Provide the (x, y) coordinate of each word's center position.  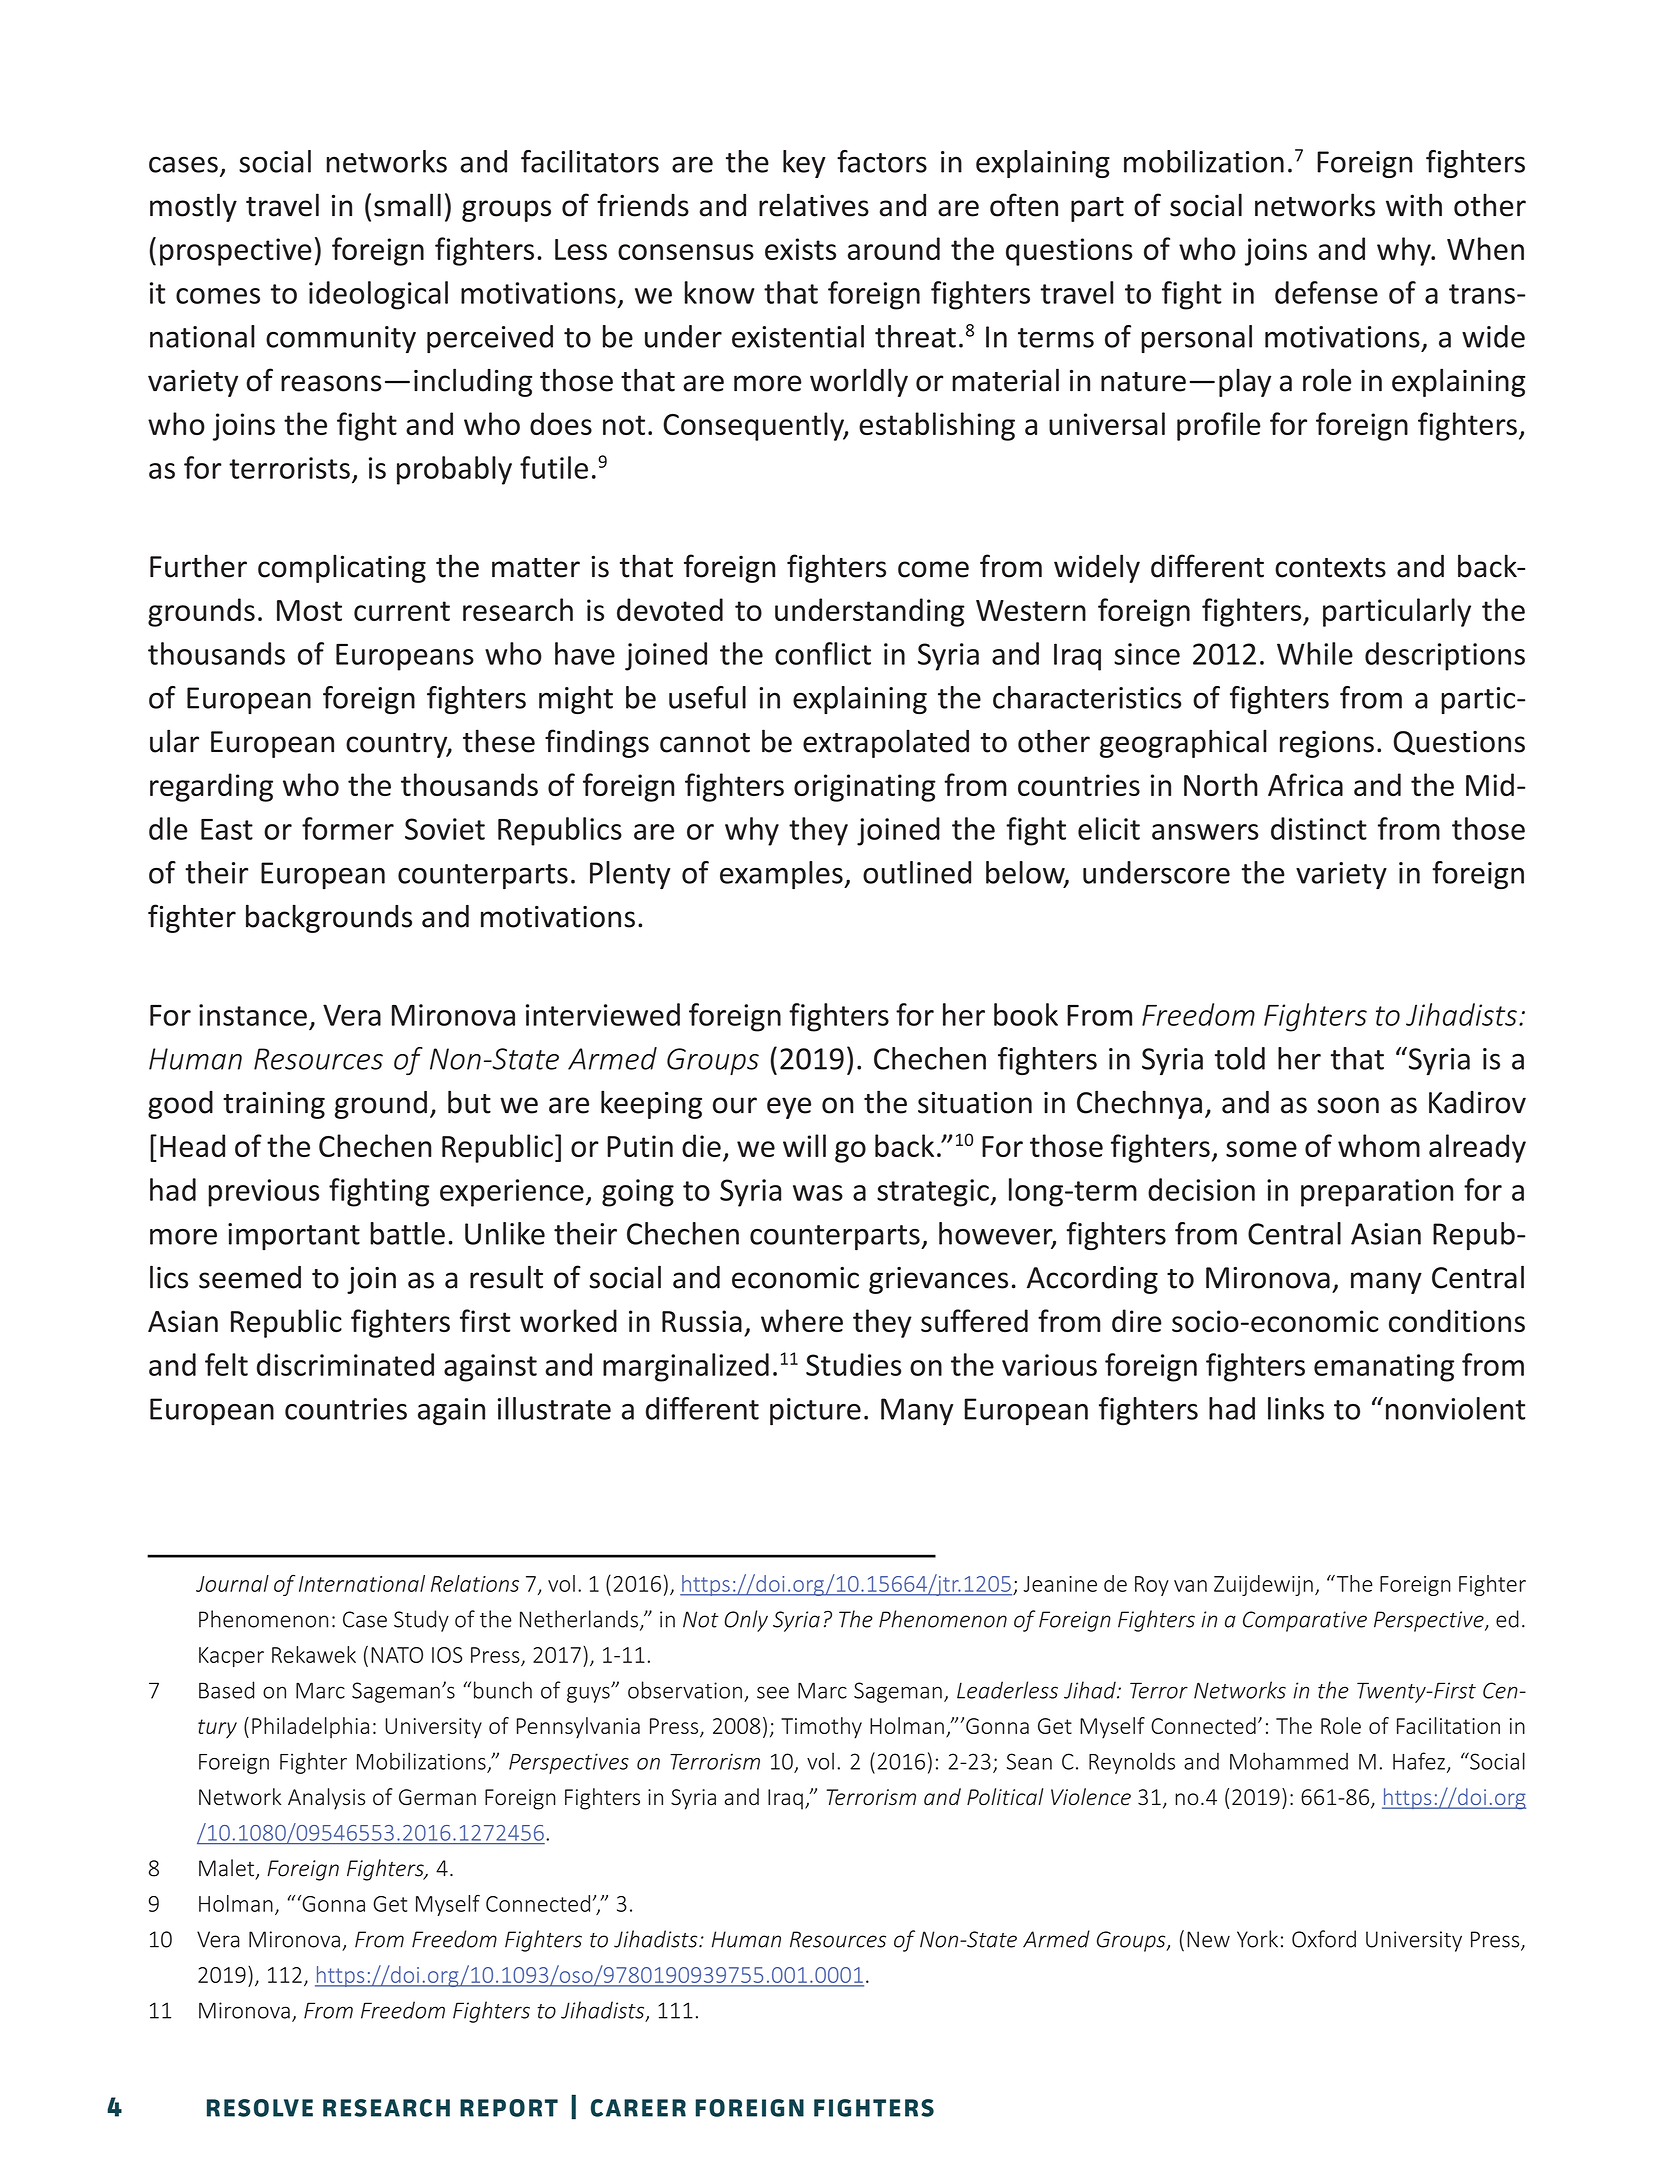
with (1414, 205)
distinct (1319, 828)
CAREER (638, 2108)
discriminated (345, 1364)
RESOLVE (260, 2108)
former (348, 828)
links (1296, 1408)
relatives (814, 205)
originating (865, 788)
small (407, 205)
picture (815, 1412)
